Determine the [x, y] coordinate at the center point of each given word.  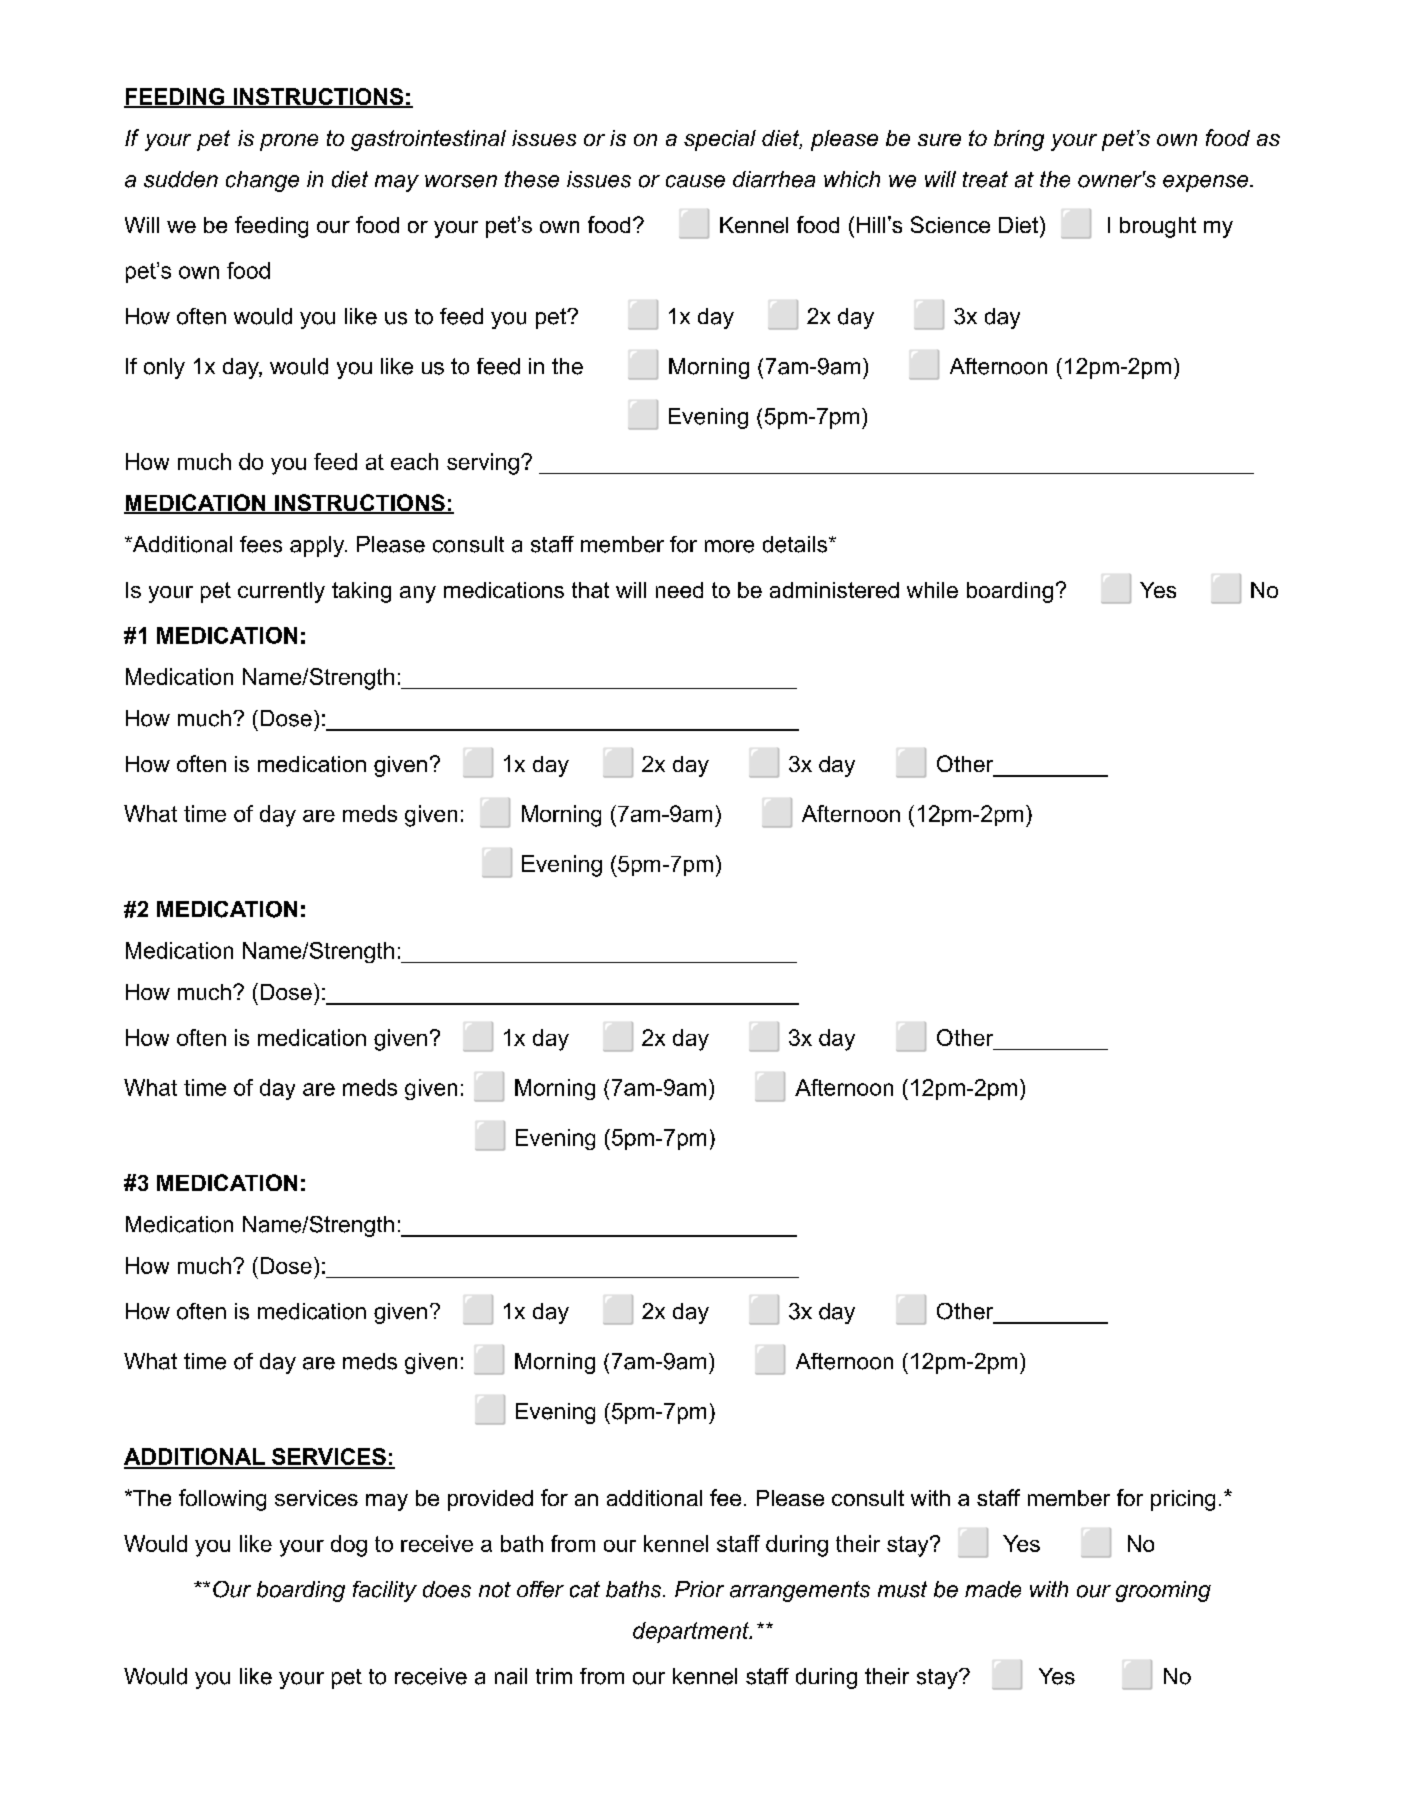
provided [490, 1500]
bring [1019, 140]
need [679, 590]
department [692, 1632]
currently [281, 592]
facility [385, 1591]
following [222, 1500]
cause [695, 181]
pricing [1183, 1500]
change [262, 181]
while [932, 590]
